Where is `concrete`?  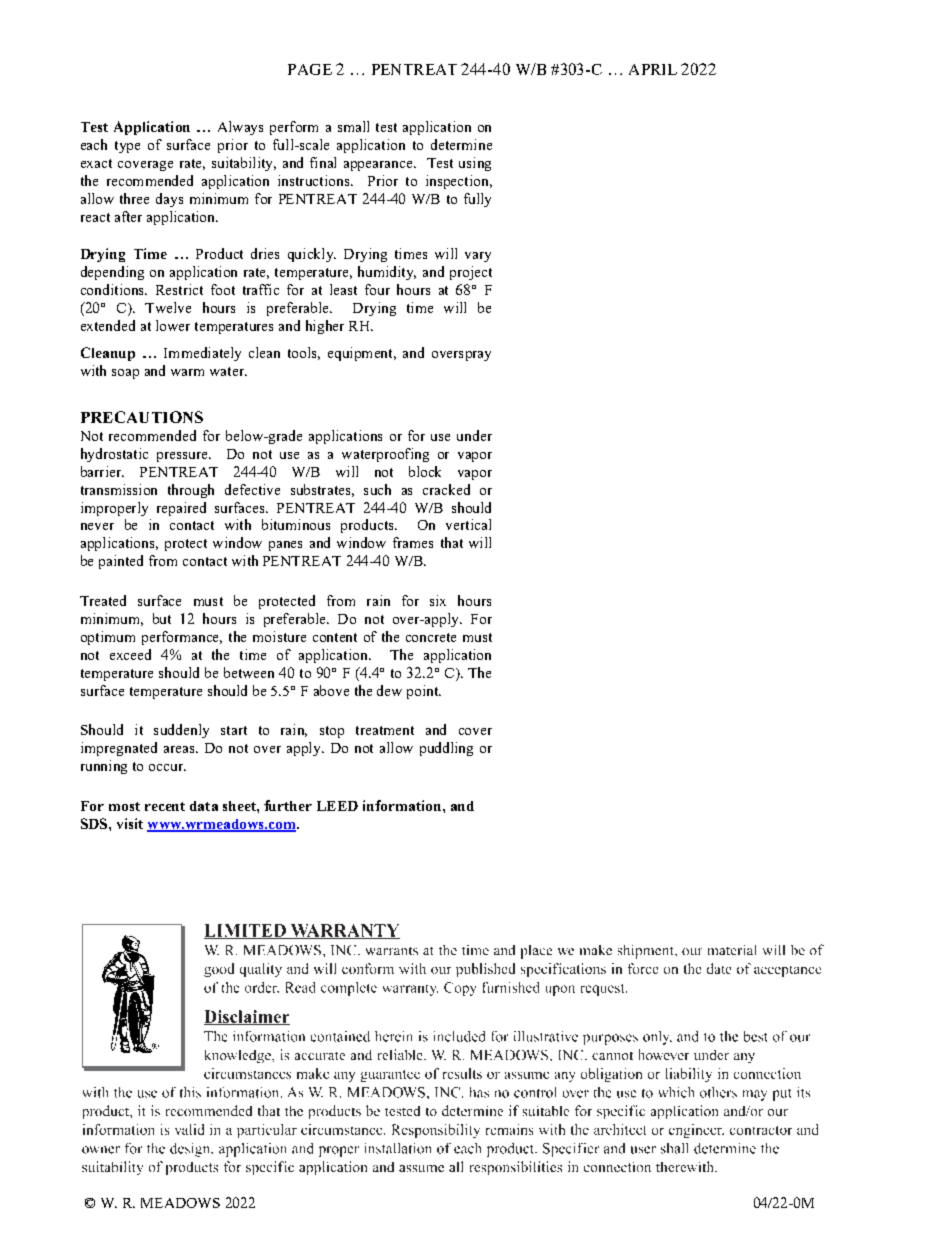
concrete is located at coordinates (431, 637).
